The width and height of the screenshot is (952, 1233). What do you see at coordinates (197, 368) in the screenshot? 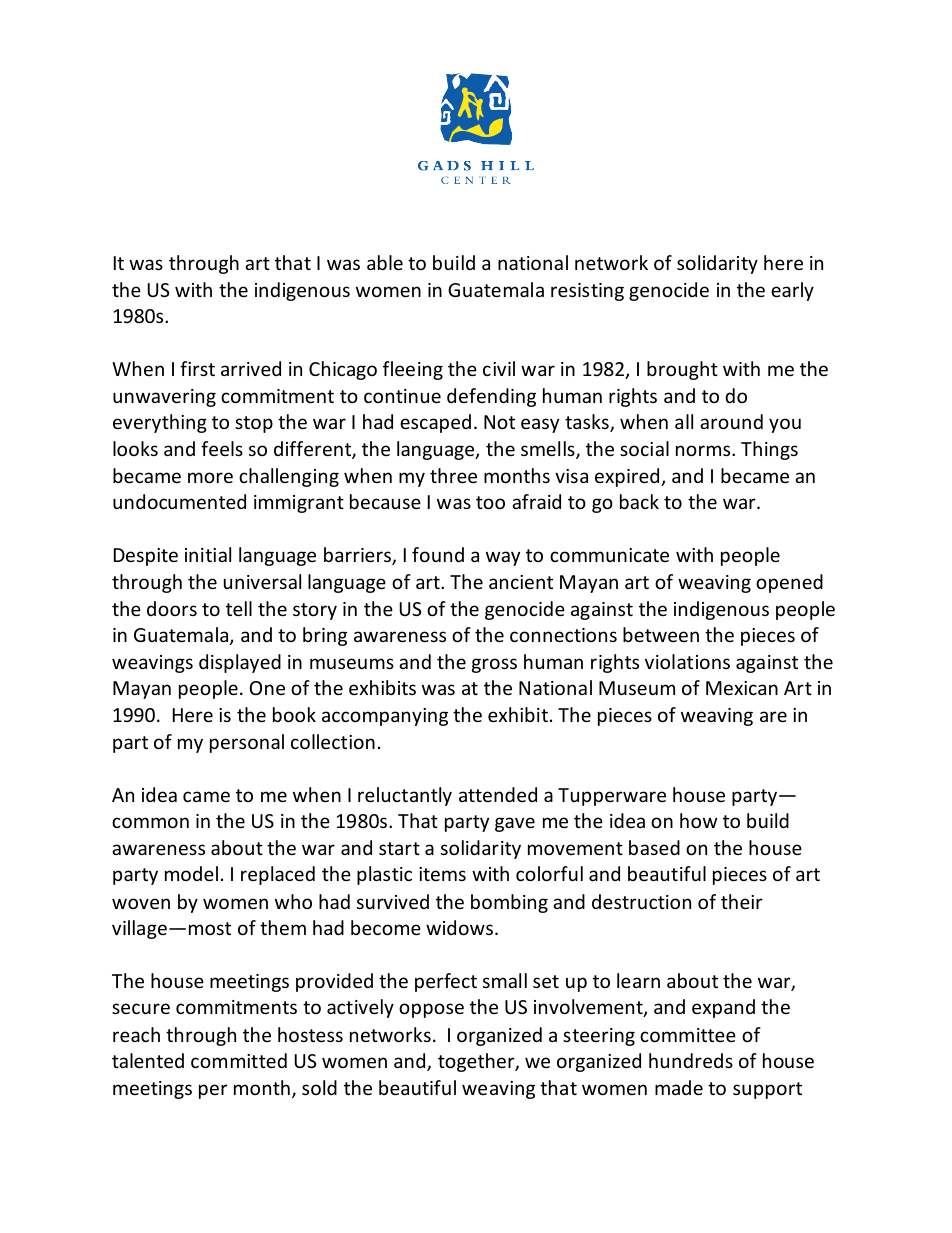
I see `first` at bounding box center [197, 368].
